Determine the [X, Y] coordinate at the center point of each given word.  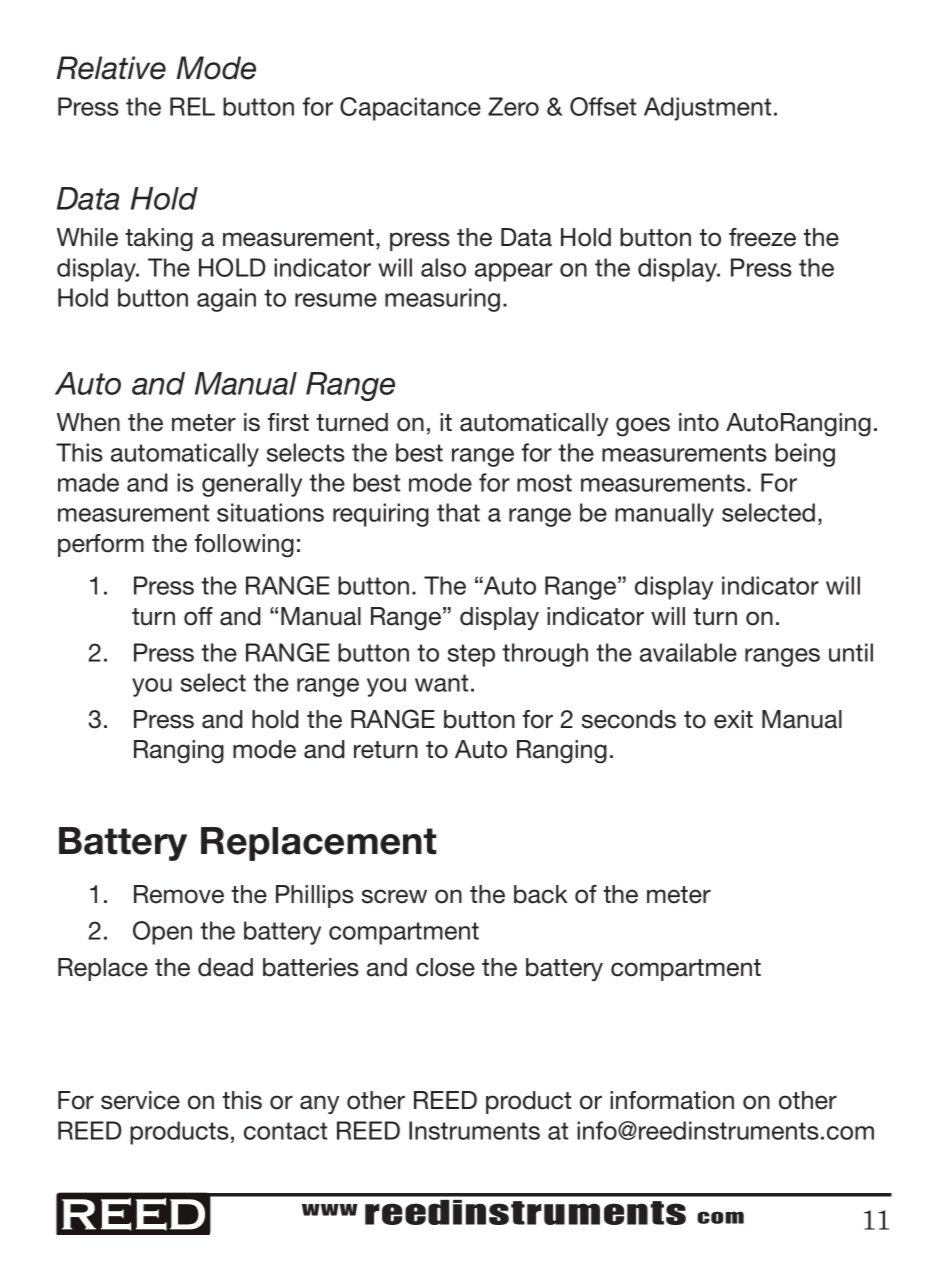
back [541, 894]
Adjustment [707, 109]
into [699, 422]
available [688, 652]
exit [733, 719]
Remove [179, 894]
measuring [442, 300]
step [471, 655]
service [140, 1100]
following [244, 546]
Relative [111, 68]
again [226, 300]
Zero [513, 106]
